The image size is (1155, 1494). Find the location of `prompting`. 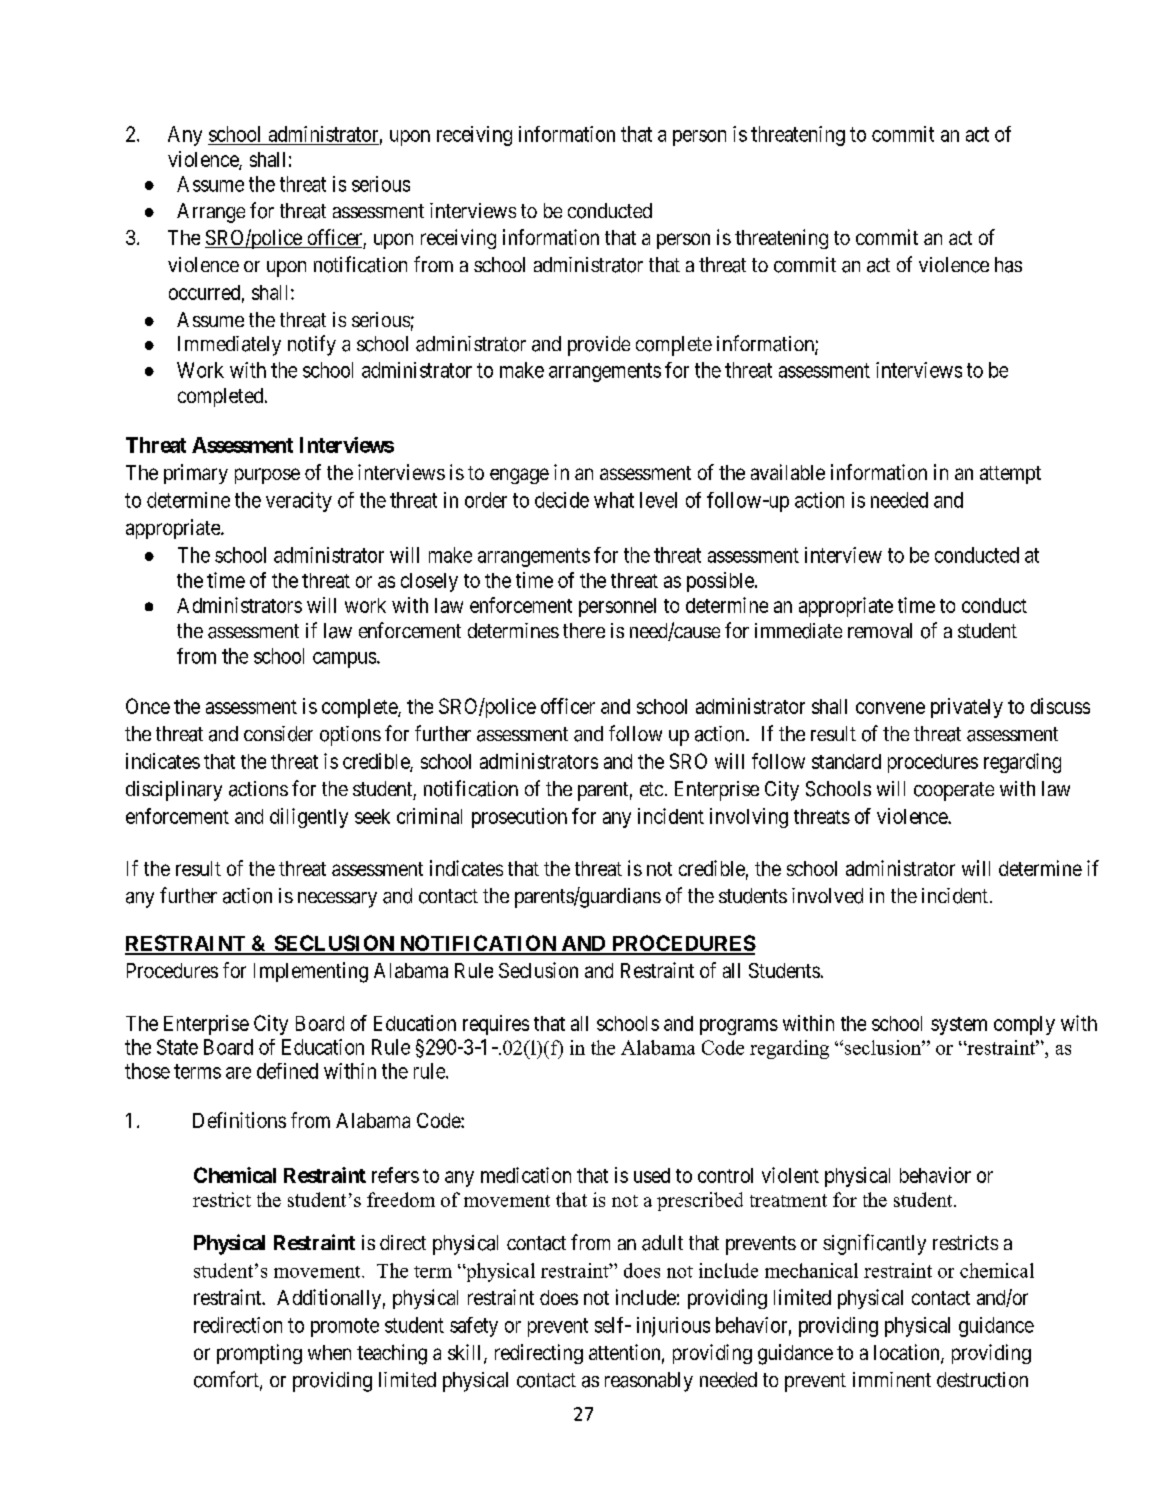

prompting is located at coordinates (259, 1354).
